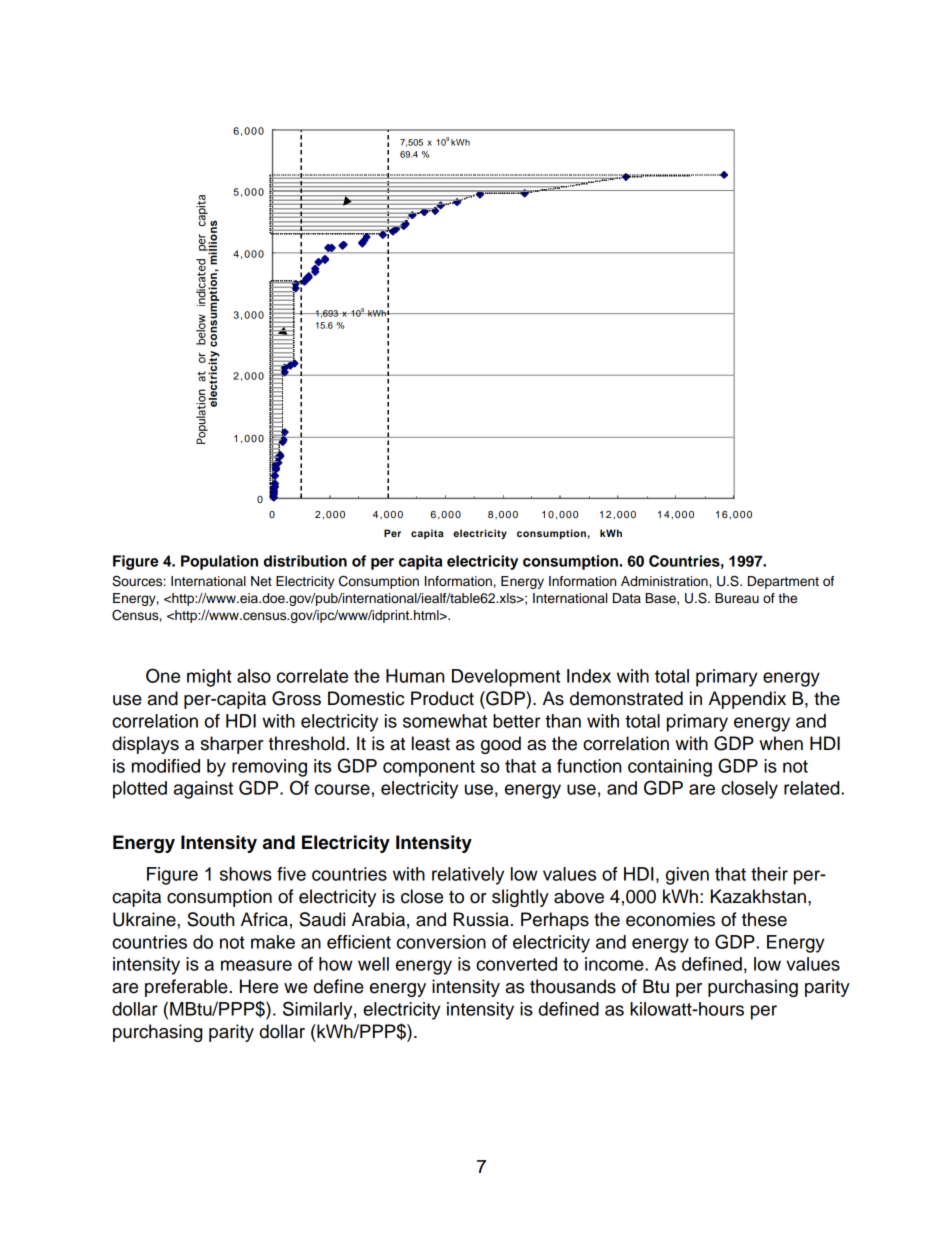 The width and height of the screenshot is (952, 1233). Describe the element at coordinates (261, 581) in the screenshot. I see `Net` at that location.
